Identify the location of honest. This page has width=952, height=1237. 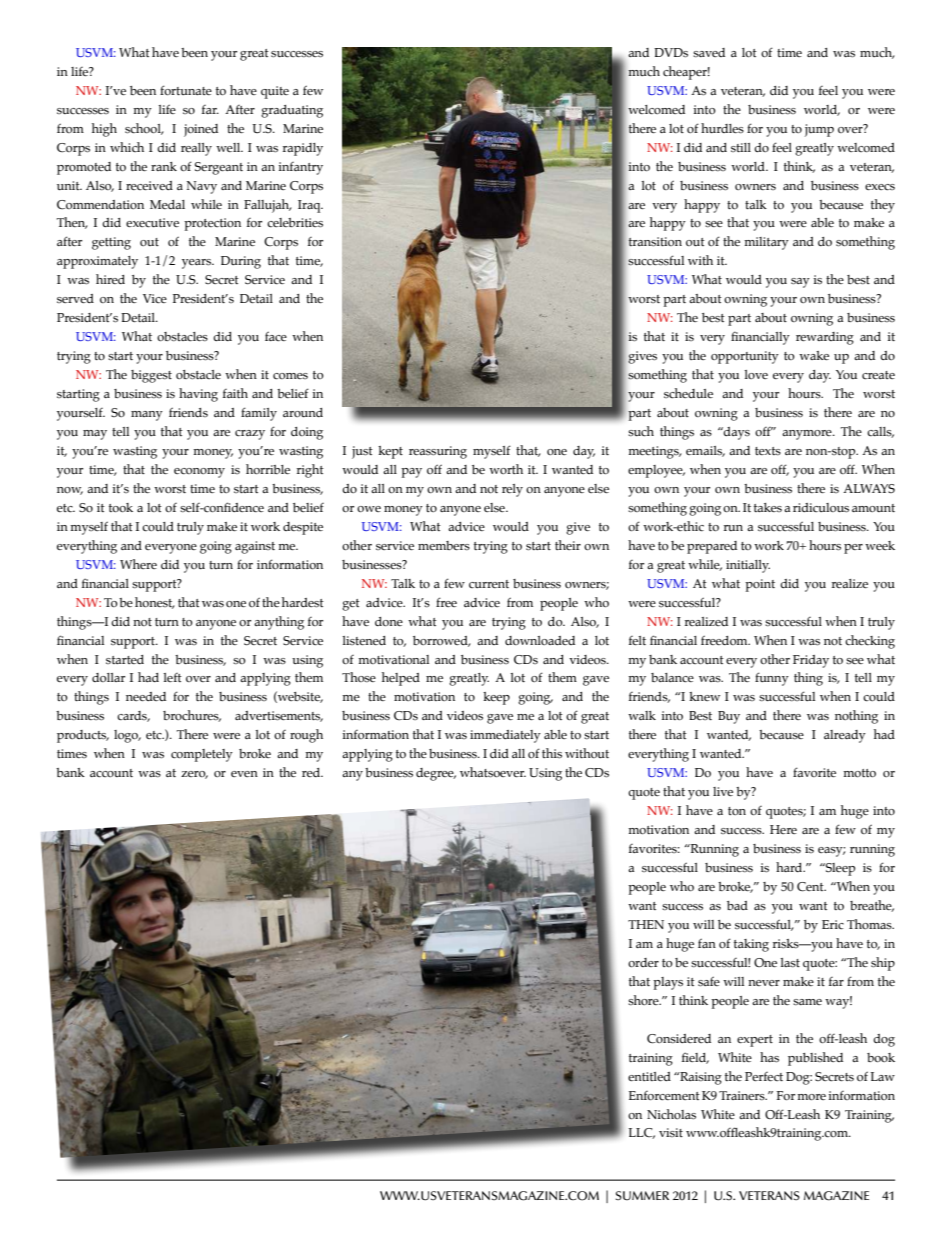
(155, 603).
